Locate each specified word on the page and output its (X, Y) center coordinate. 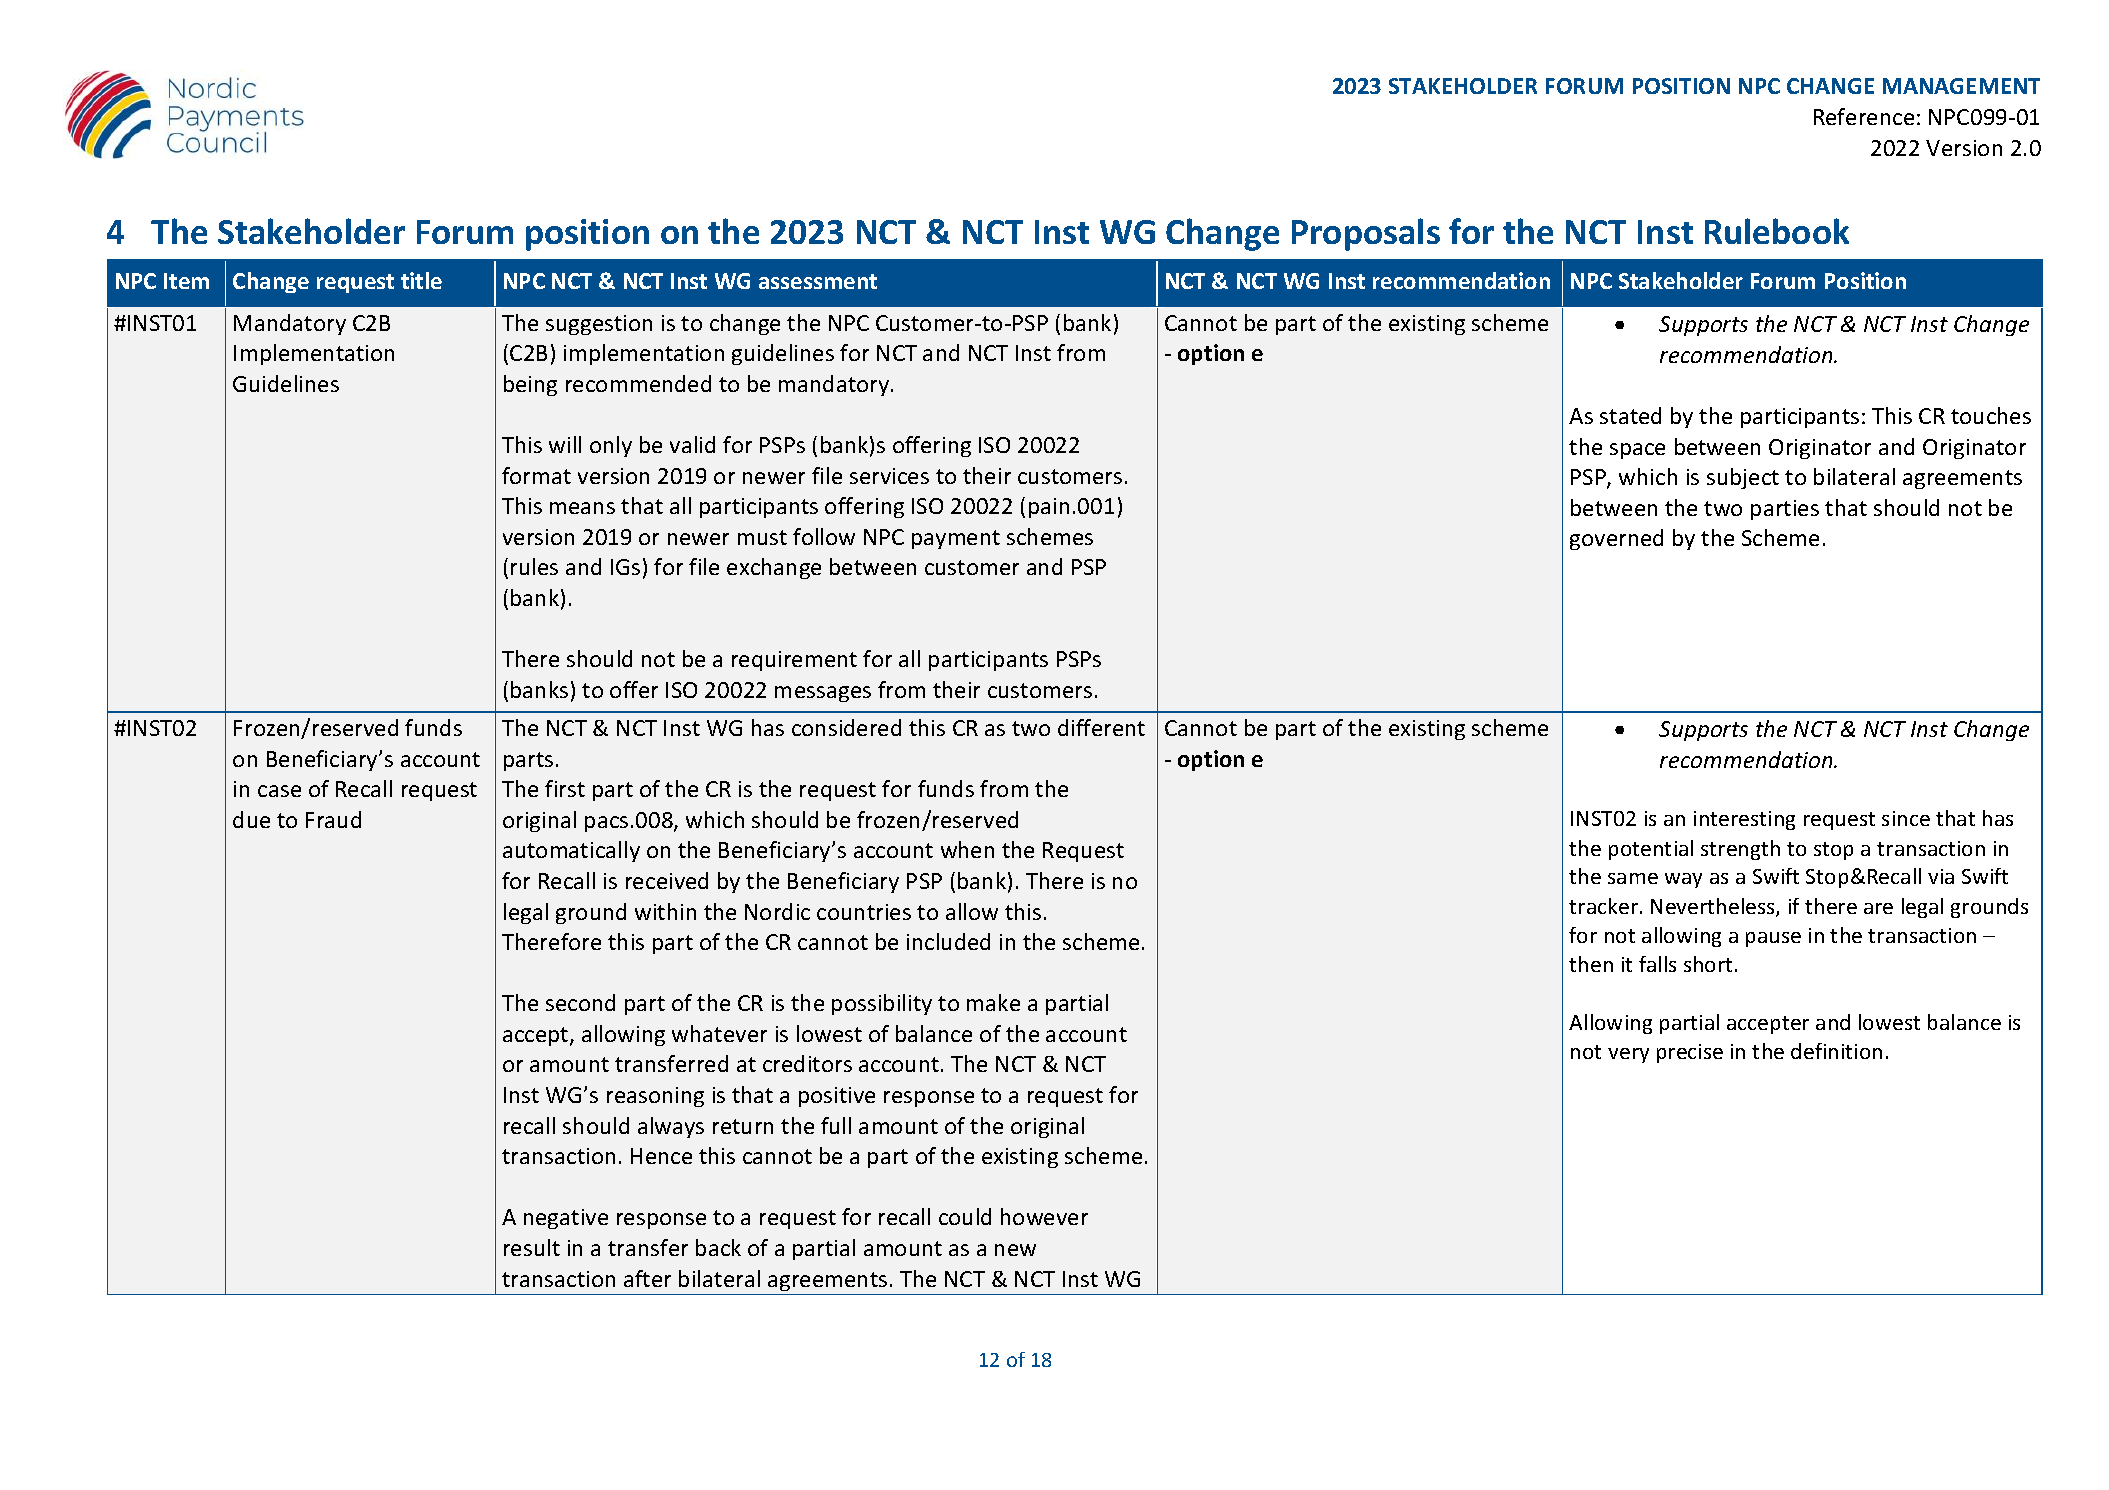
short (1708, 964)
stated (1630, 415)
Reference (1864, 116)
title (421, 280)
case (279, 791)
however (1044, 1216)
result (532, 1247)
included (948, 941)
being (530, 385)
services (889, 476)
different (1101, 727)
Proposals (1366, 234)
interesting (1744, 820)
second (580, 1002)
